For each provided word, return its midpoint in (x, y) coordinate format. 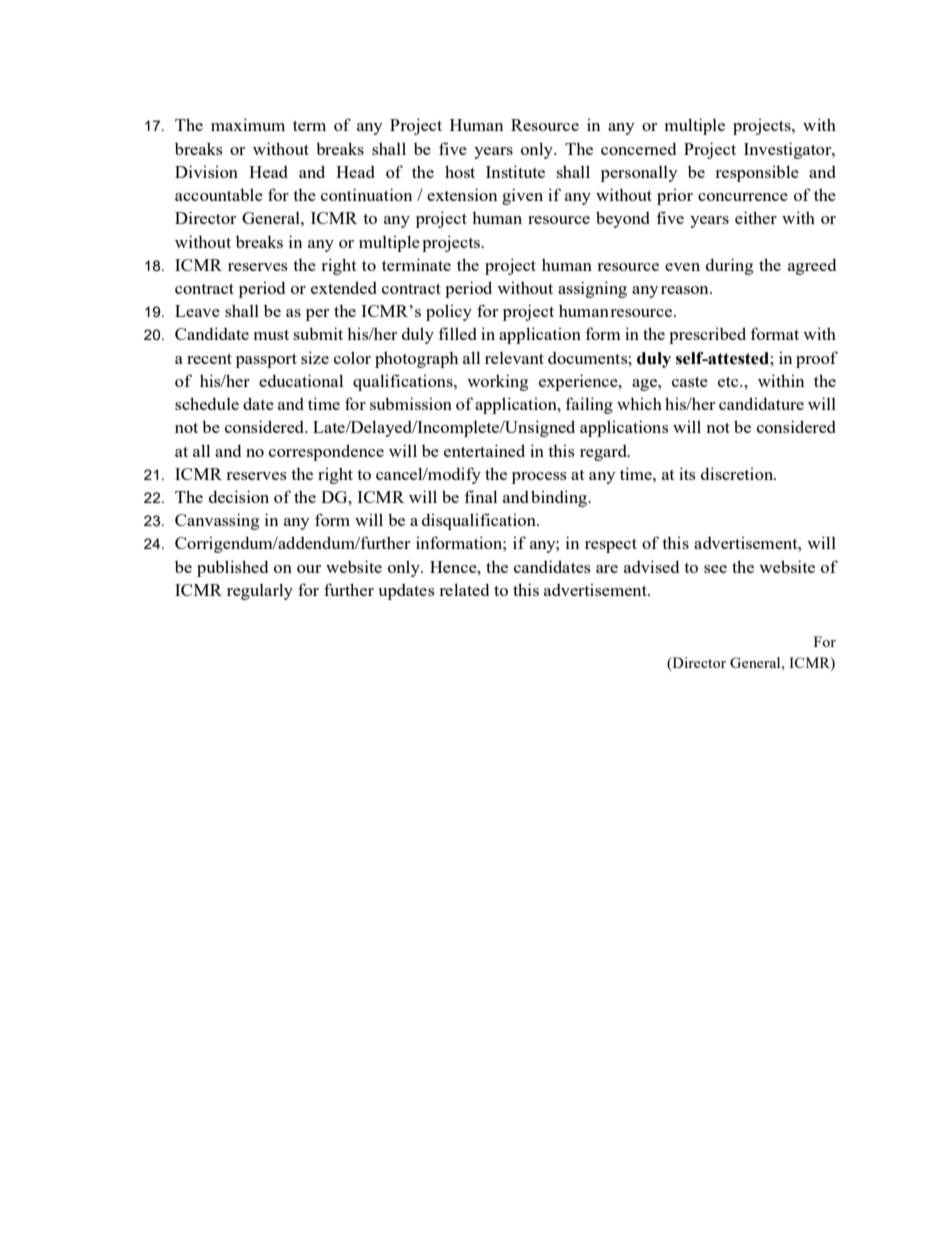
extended (344, 287)
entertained (484, 450)
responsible (757, 173)
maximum (248, 124)
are (607, 569)
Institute (515, 171)
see (715, 569)
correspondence (326, 452)
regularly (260, 591)
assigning (592, 289)
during (729, 266)
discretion (738, 473)
